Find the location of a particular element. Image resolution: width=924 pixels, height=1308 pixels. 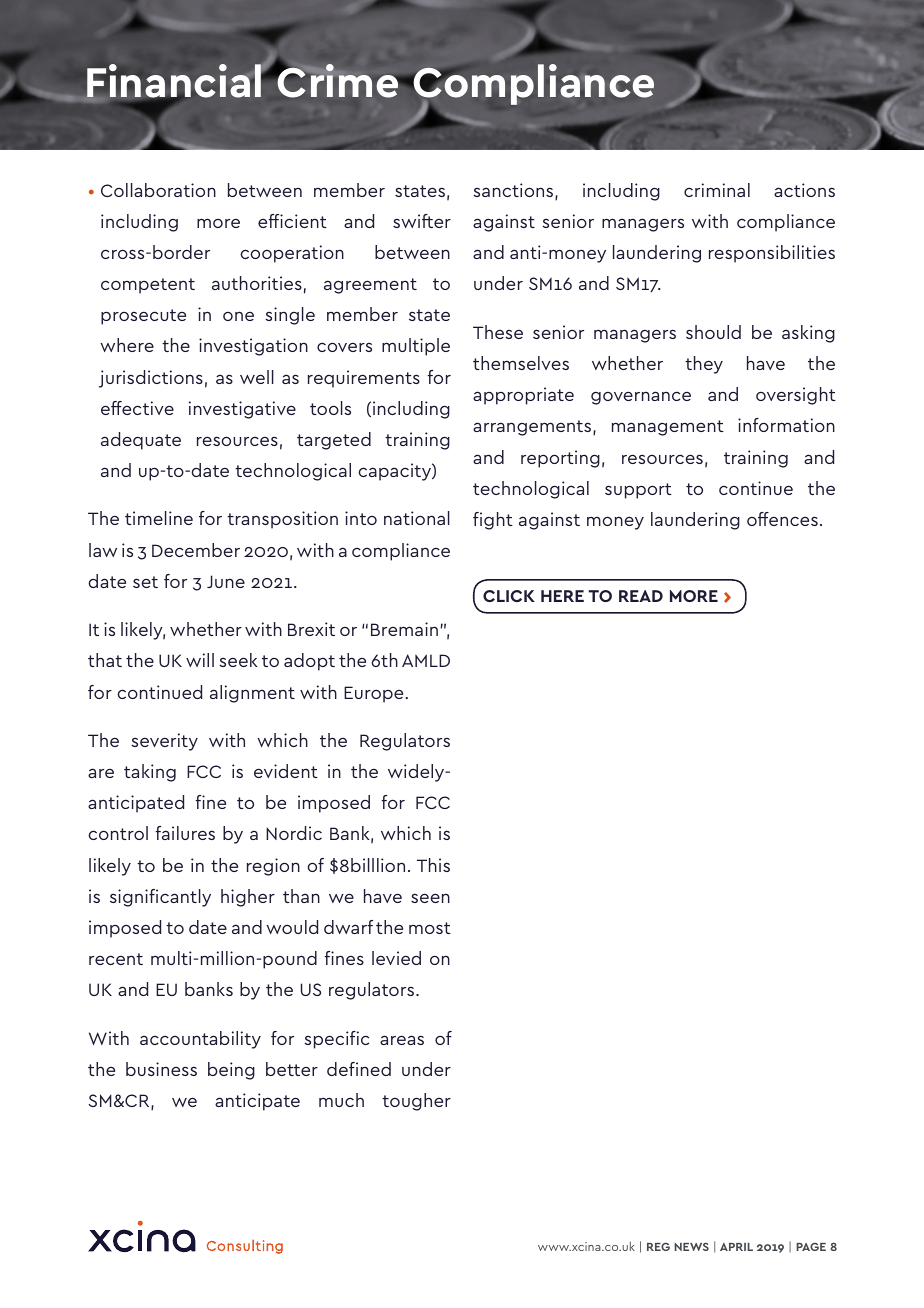

business is located at coordinates (161, 1069).
